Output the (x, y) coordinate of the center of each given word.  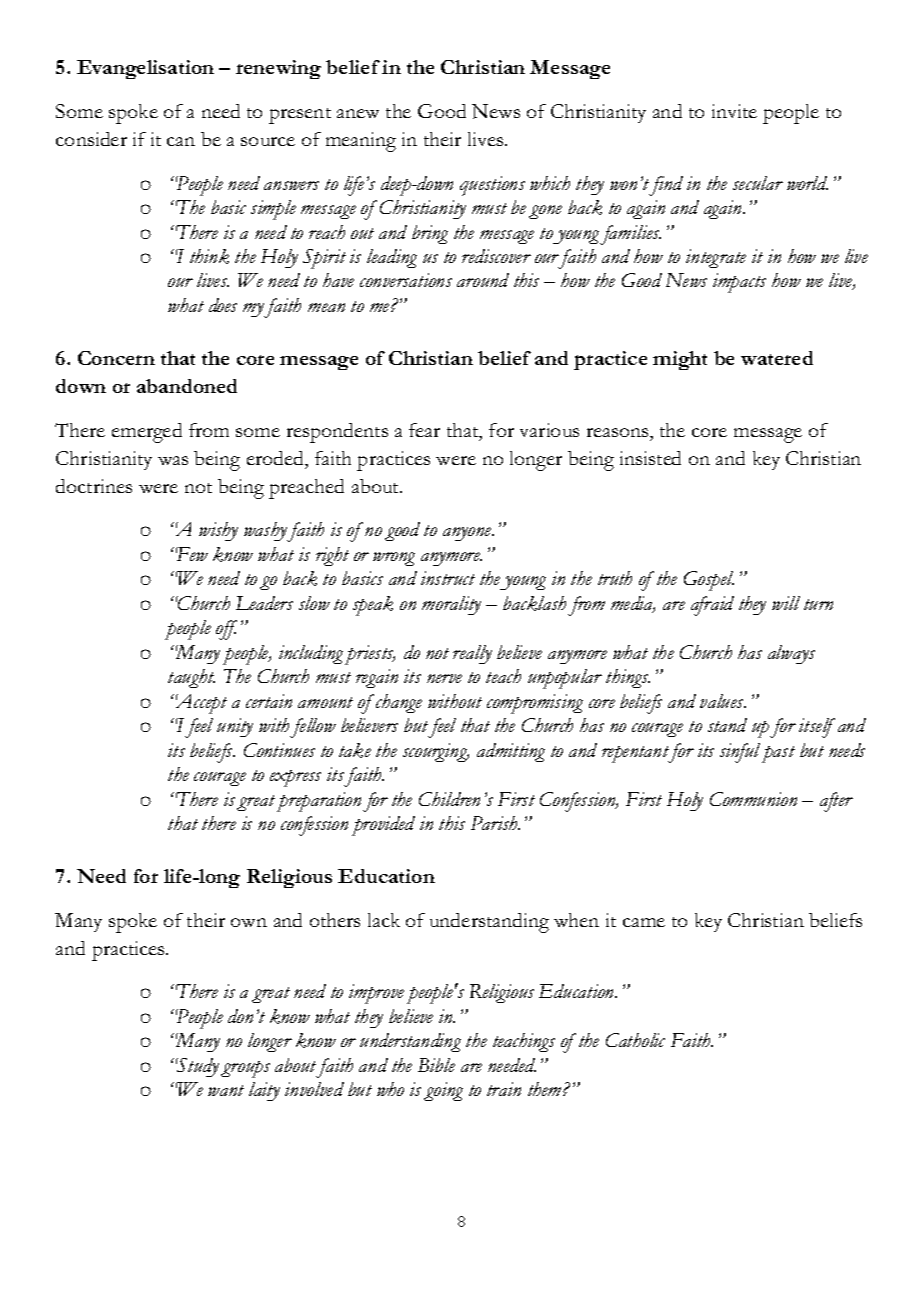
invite (734, 111)
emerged (147, 433)
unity (235, 727)
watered (777, 358)
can (181, 141)
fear (424, 430)
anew (358, 113)
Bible (436, 1065)
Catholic (635, 1040)
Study (197, 1067)
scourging (436, 752)
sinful (742, 753)
